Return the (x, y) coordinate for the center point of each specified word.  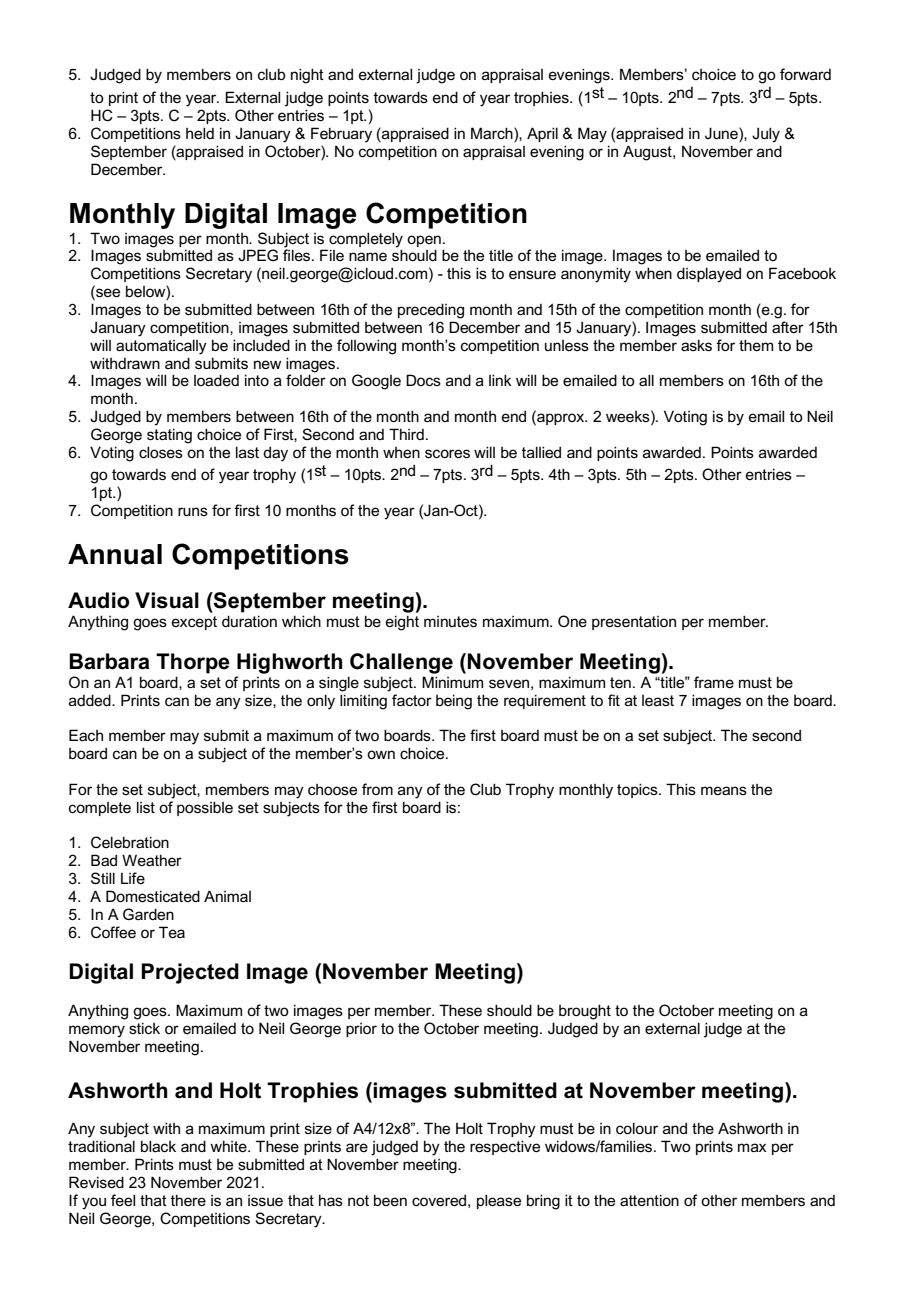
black (158, 1146)
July (766, 135)
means (724, 790)
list (146, 807)
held (200, 133)
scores (447, 453)
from (377, 789)
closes (161, 452)
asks (696, 345)
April (542, 134)
